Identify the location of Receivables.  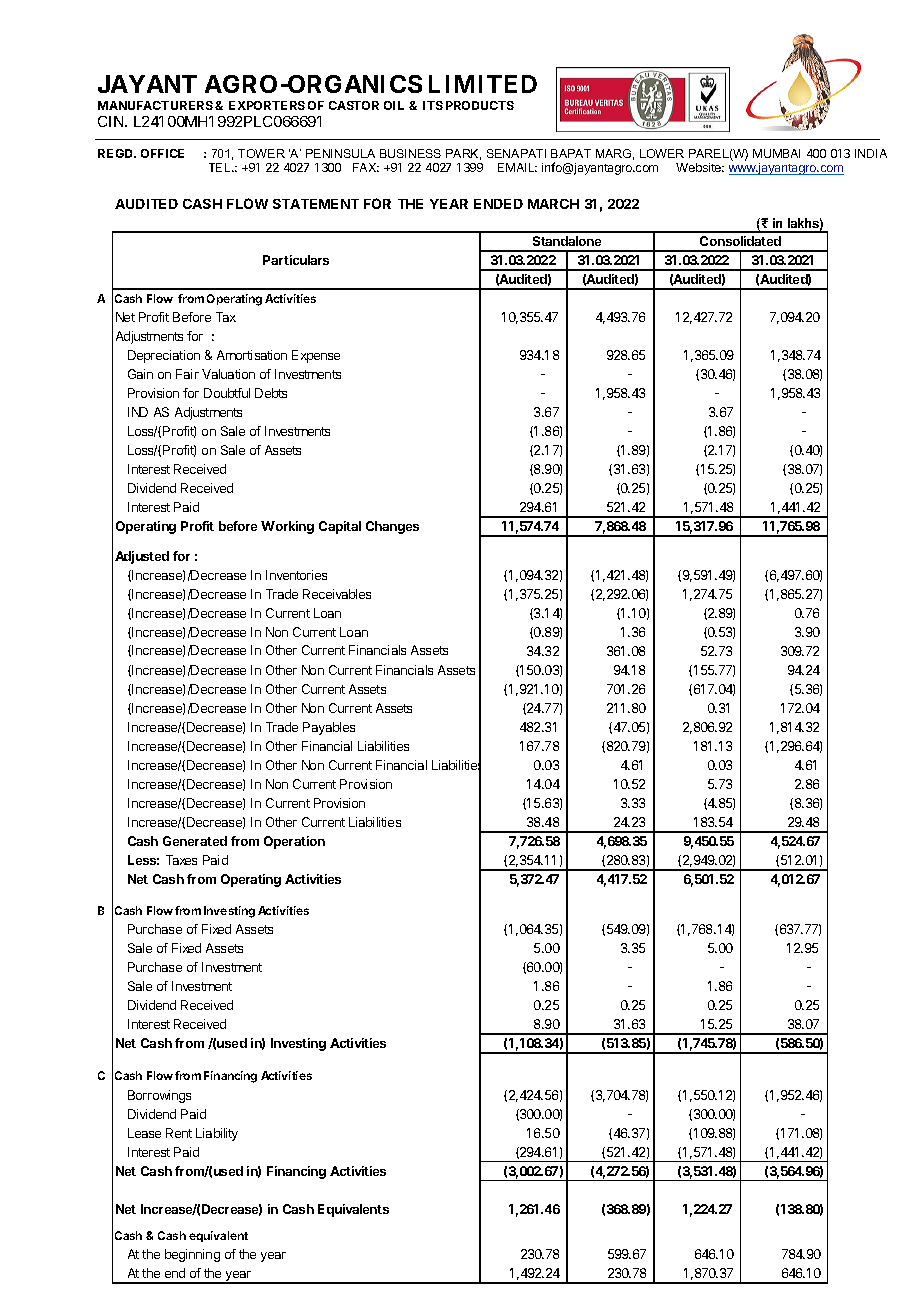
(337, 594).
